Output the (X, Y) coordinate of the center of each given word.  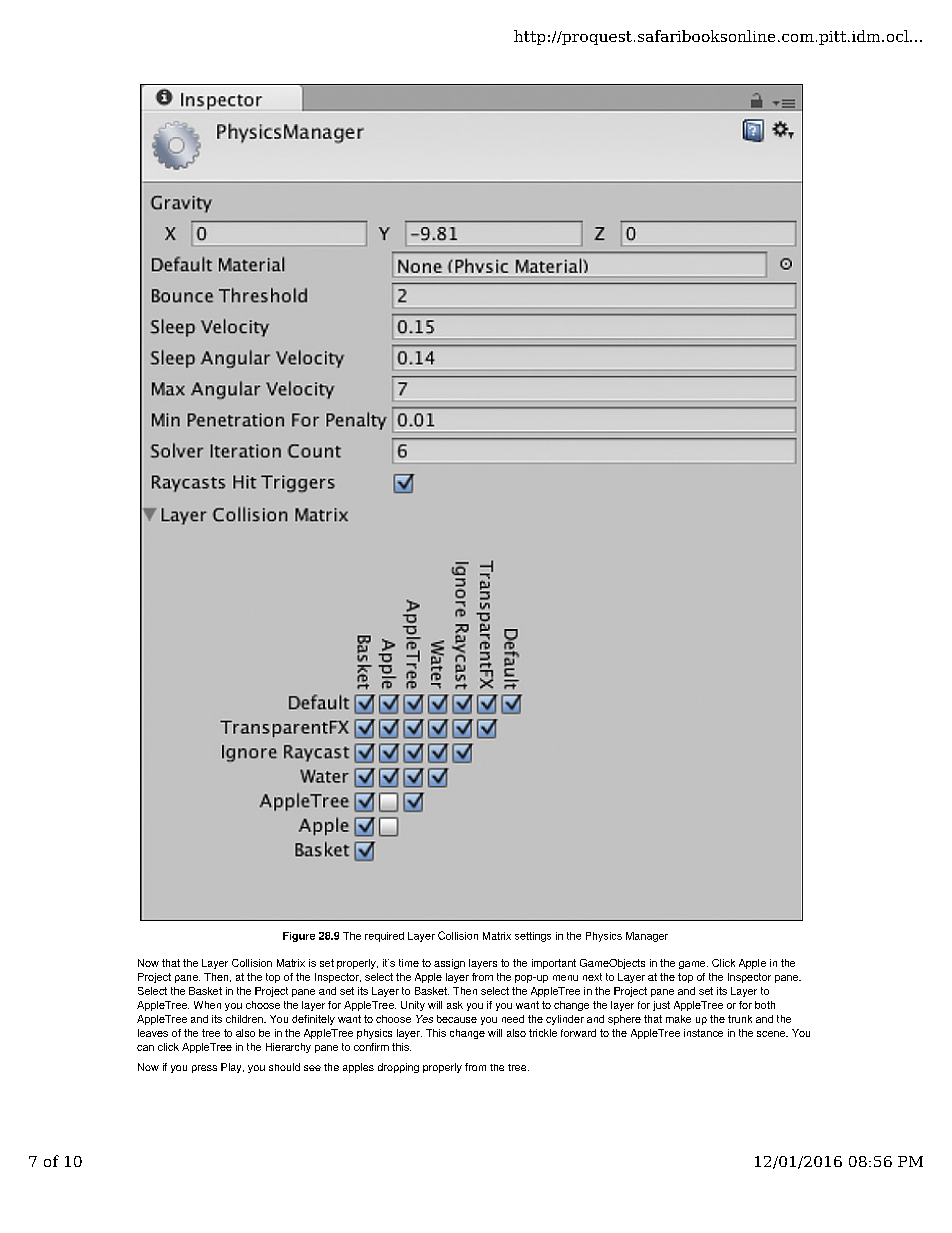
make (678, 1019)
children (245, 1019)
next (592, 977)
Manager (647, 937)
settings (533, 937)
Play (232, 1068)
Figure (299, 937)
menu (565, 978)
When (207, 1005)
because (457, 1019)
